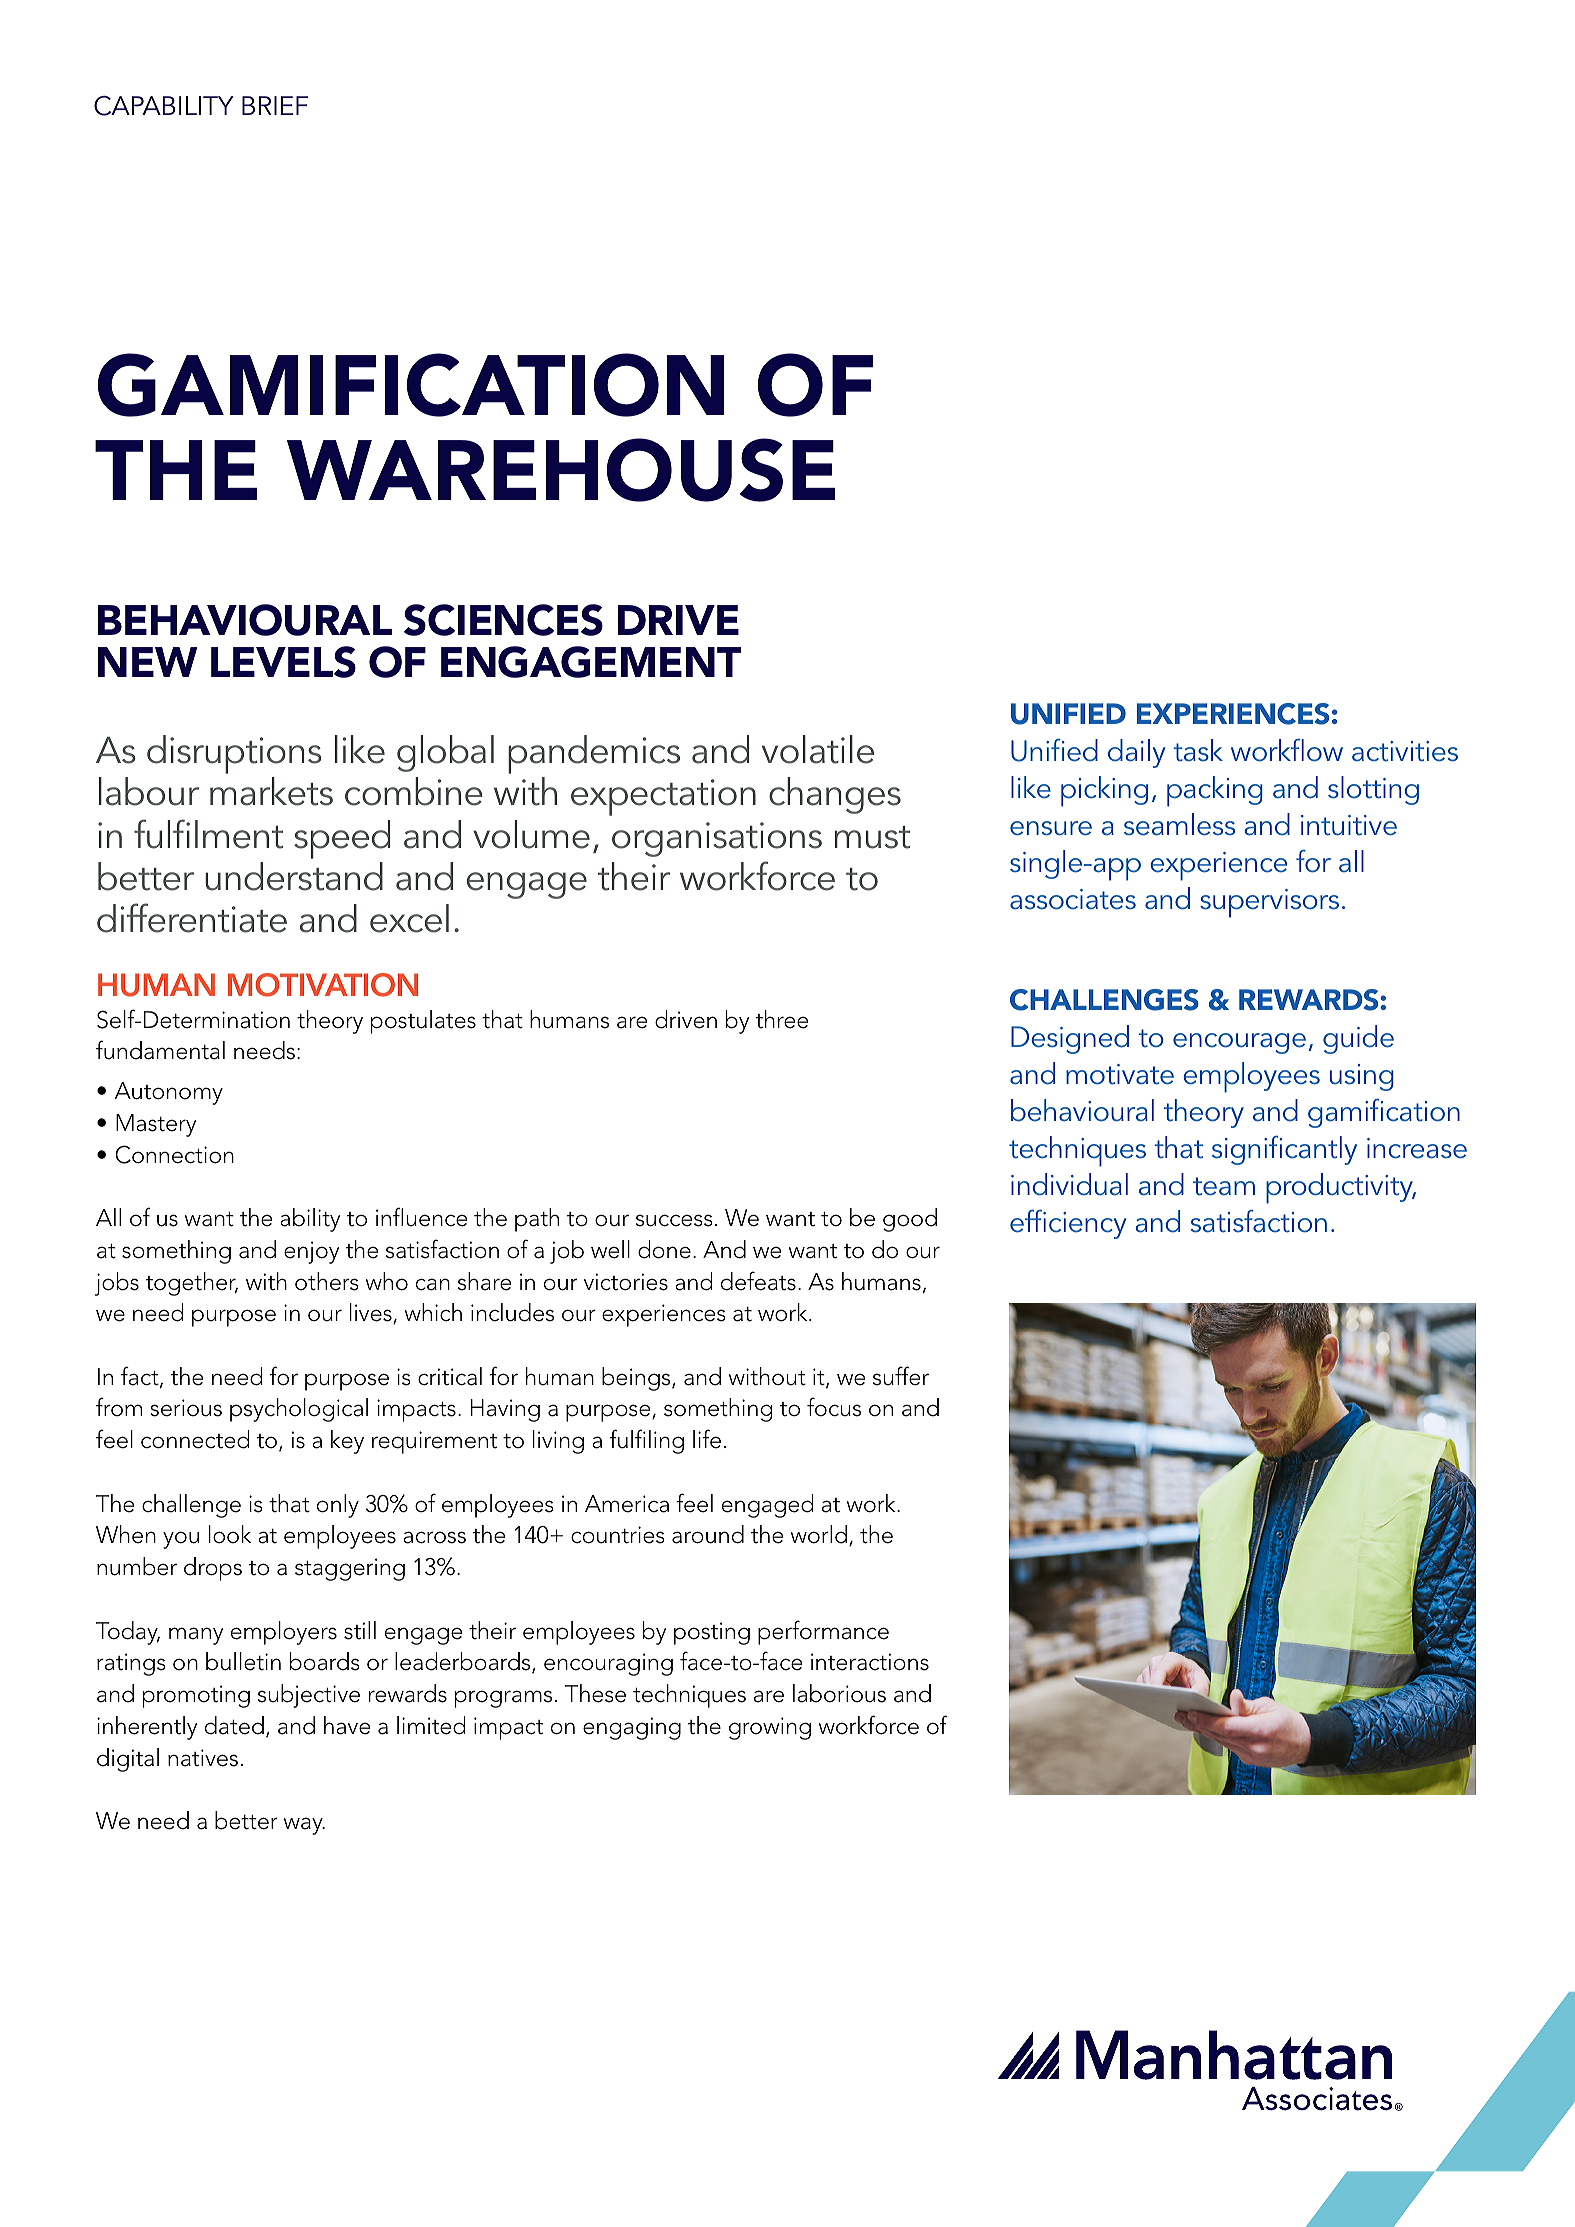 This image has width=1575, height=2227. Describe the element at coordinates (1284, 1150) in the image. I see `significantly` at that location.
